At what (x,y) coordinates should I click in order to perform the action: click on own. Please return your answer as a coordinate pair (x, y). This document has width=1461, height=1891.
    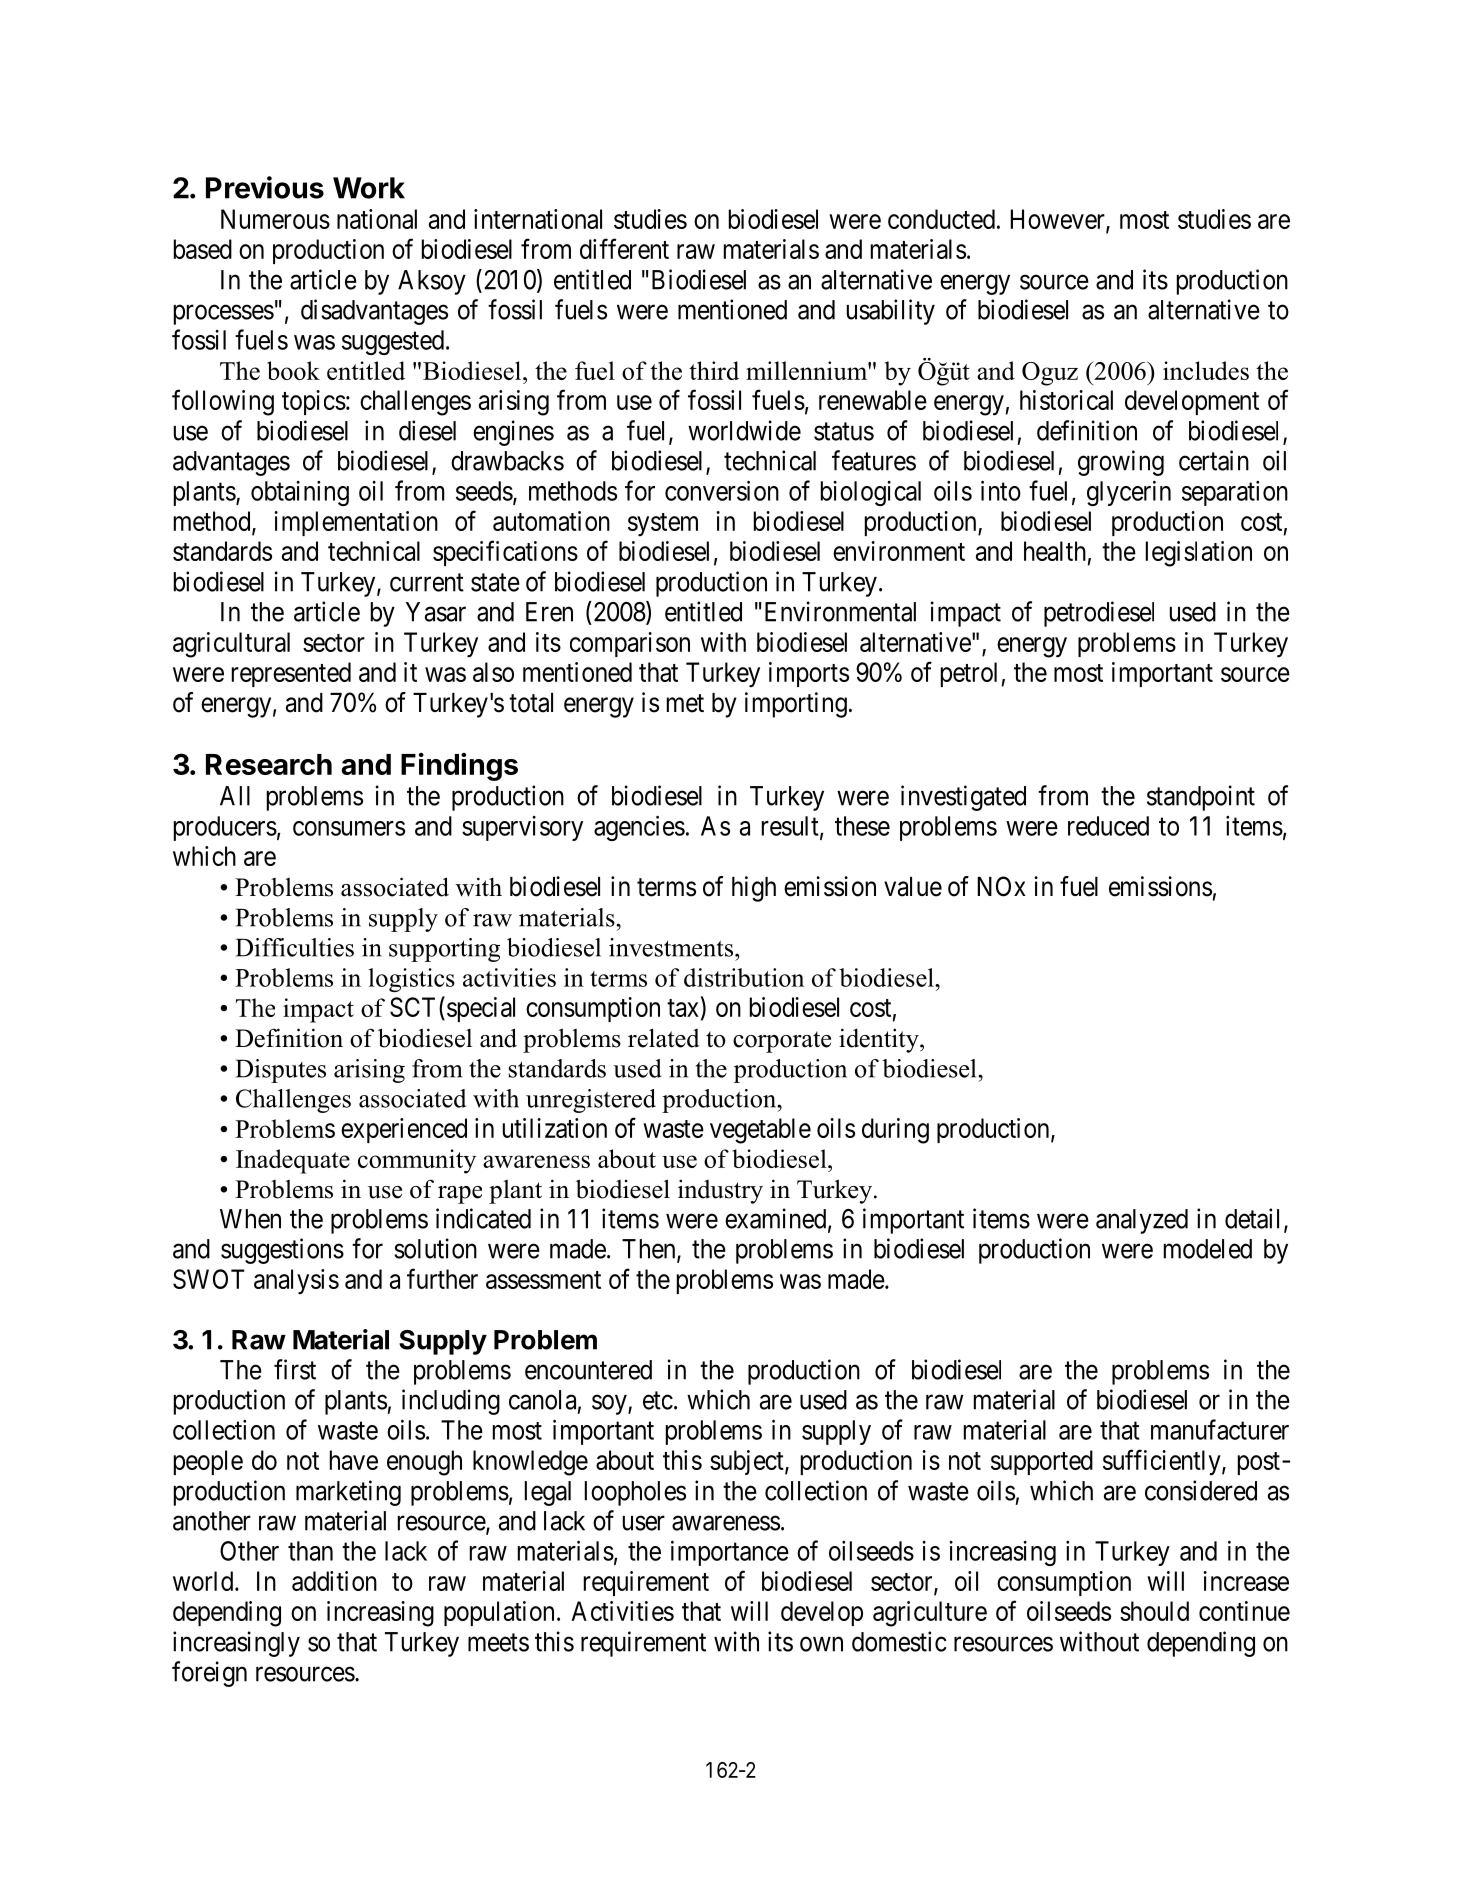
    Looking at the image, I should click on (821, 1644).
